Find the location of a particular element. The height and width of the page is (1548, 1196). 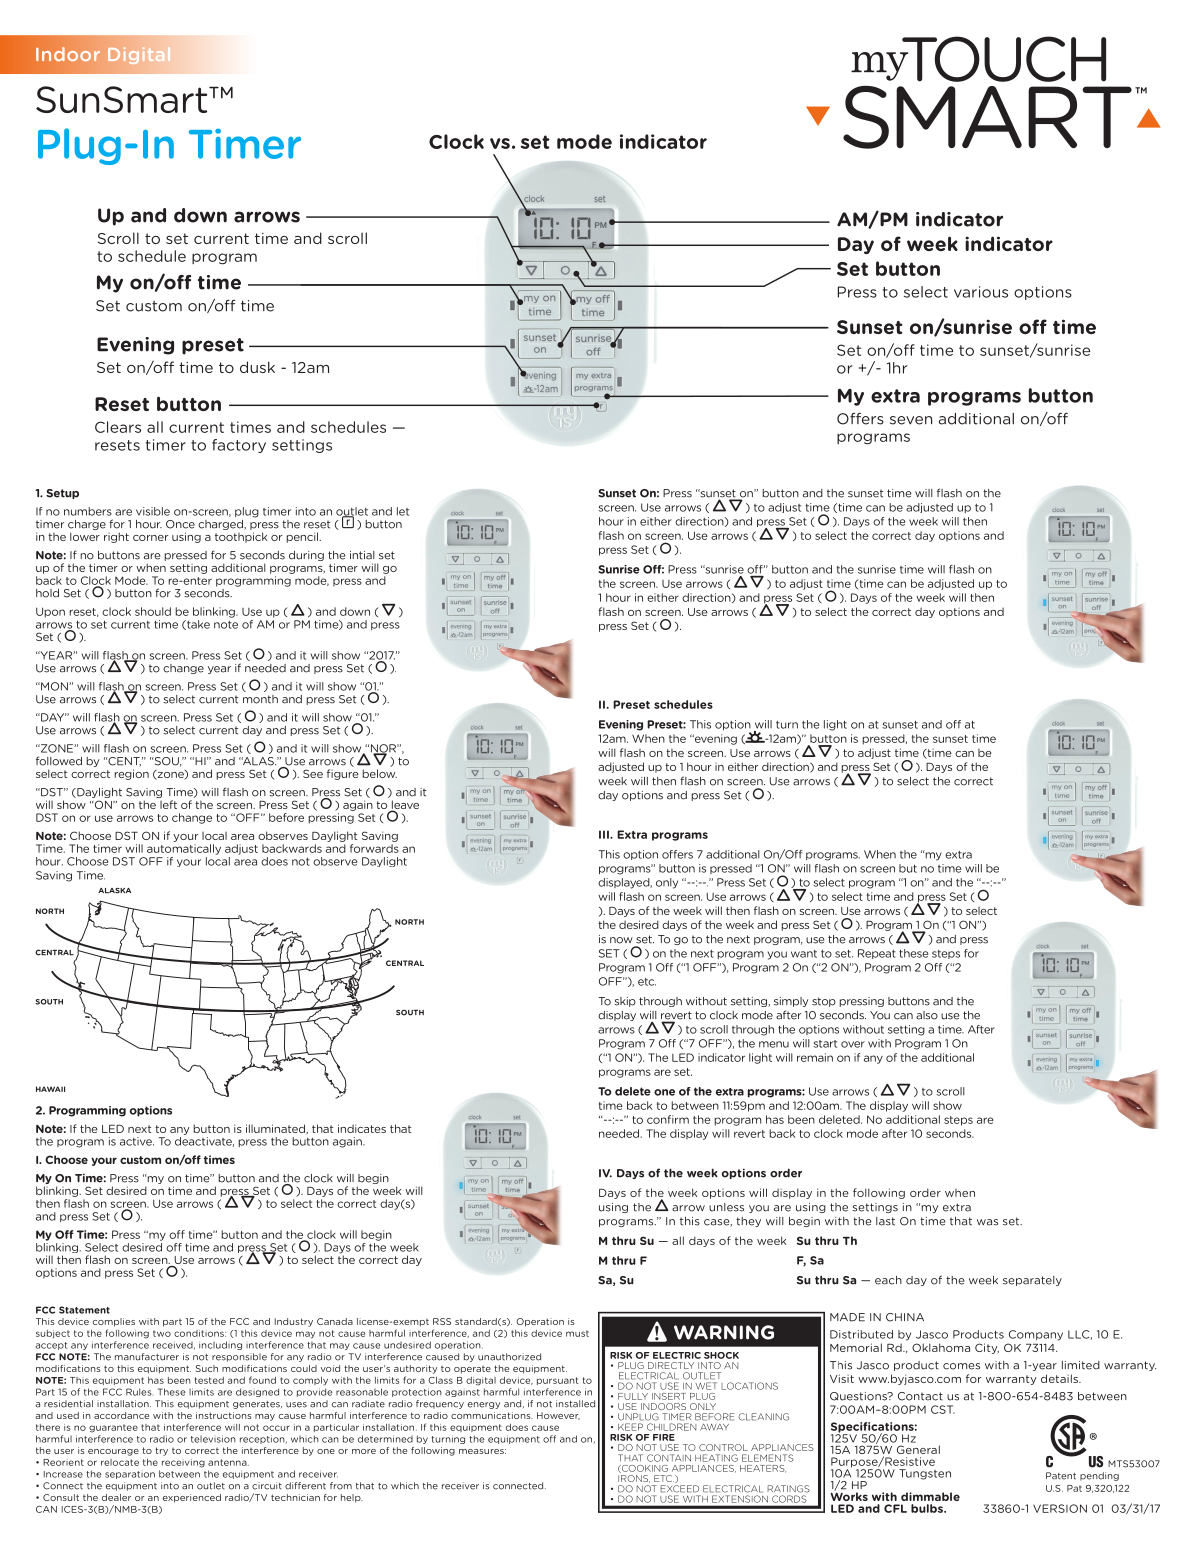

was is located at coordinates (987, 1222).
